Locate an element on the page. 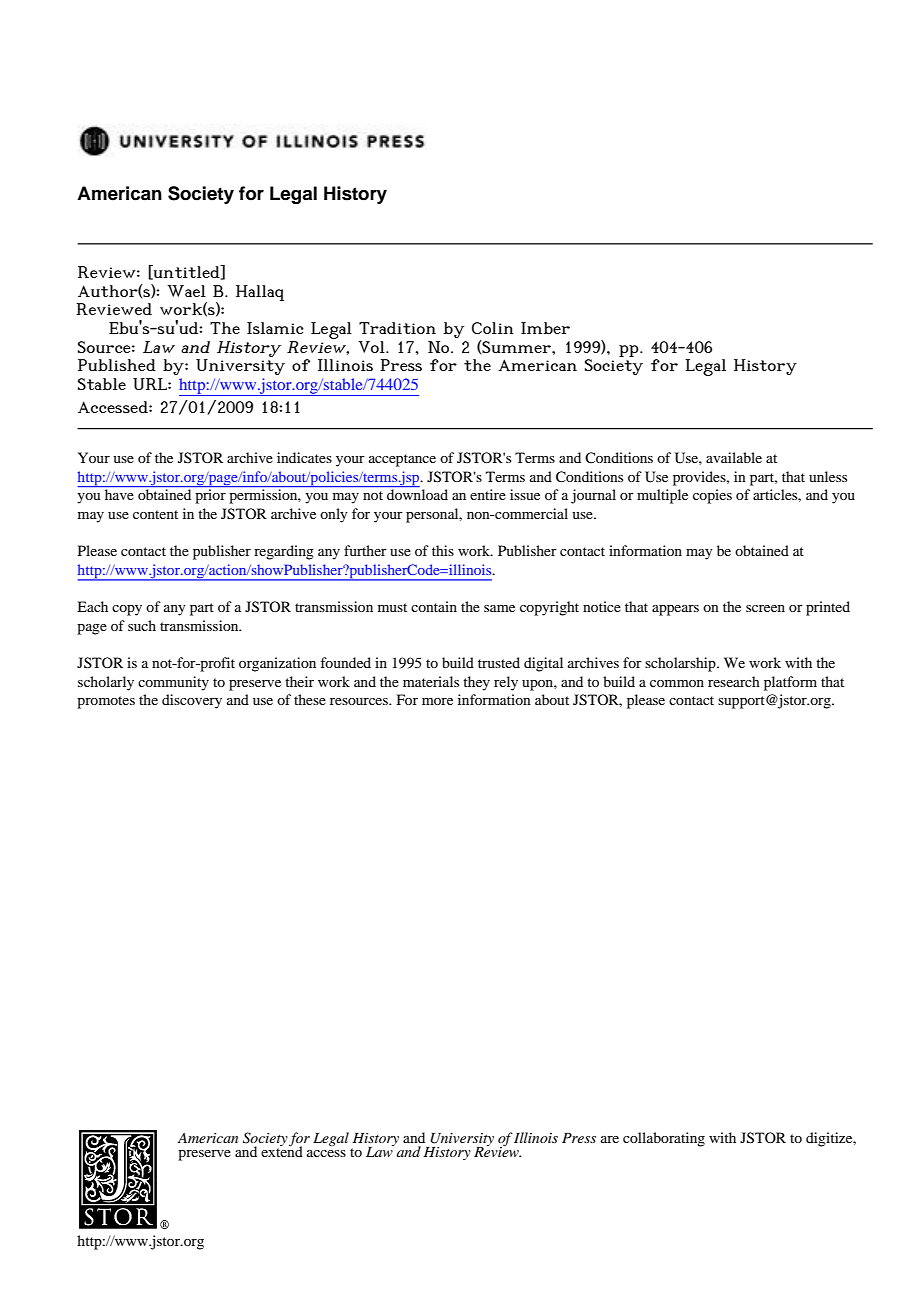  Wael is located at coordinates (186, 291).
